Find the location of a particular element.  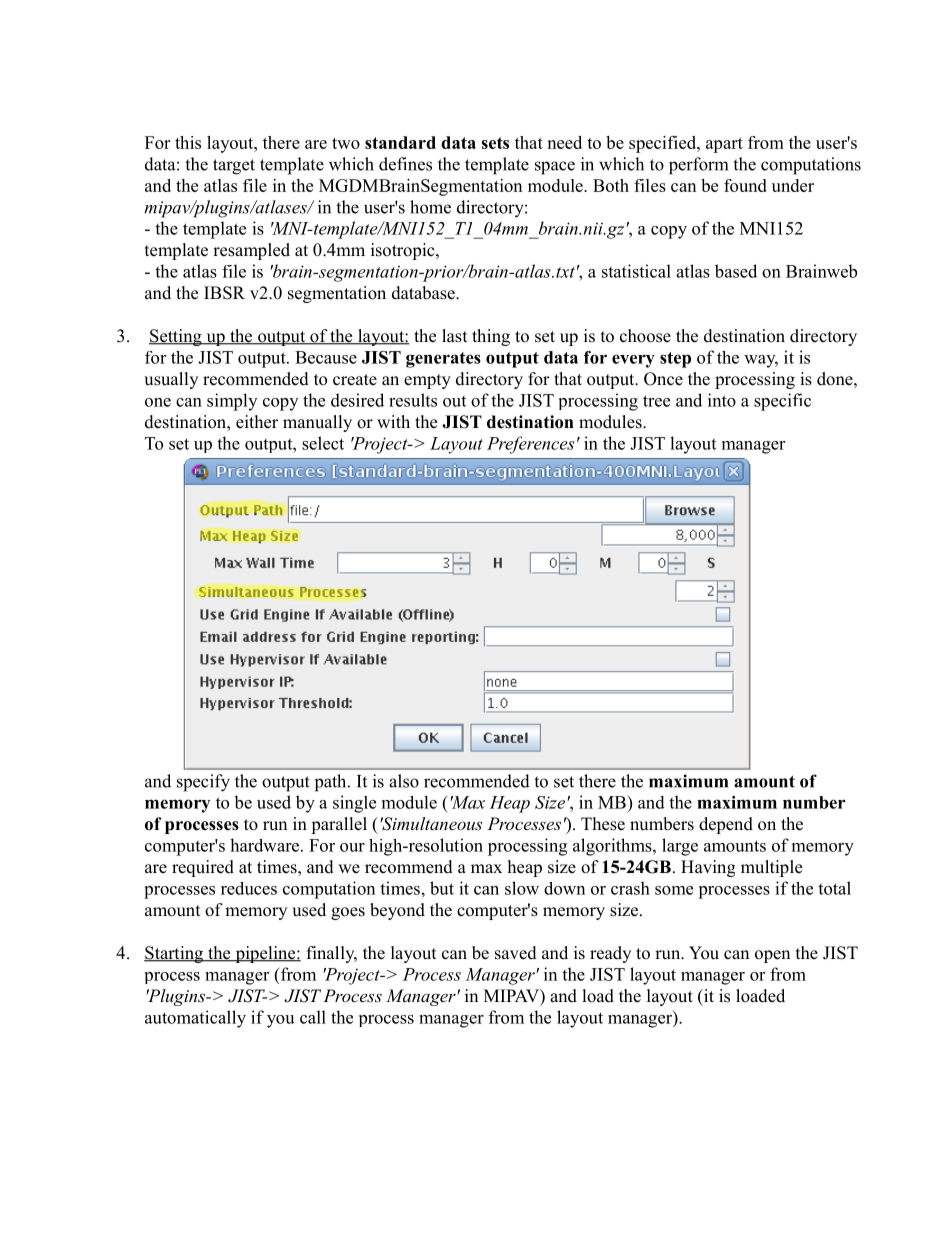

target is located at coordinates (234, 167).
